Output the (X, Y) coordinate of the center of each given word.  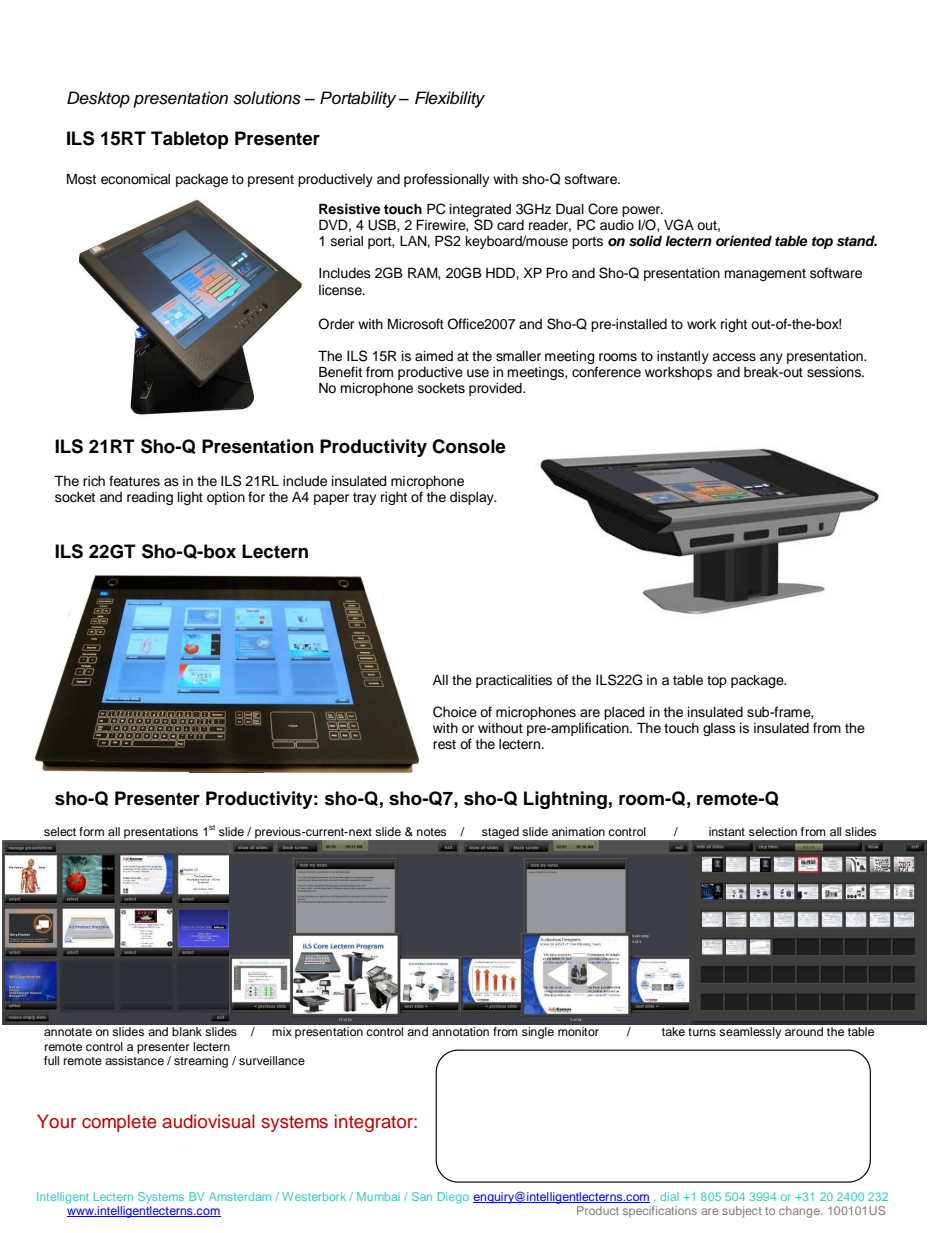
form (91, 831)
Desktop (98, 99)
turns (702, 1032)
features (134, 481)
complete (119, 1123)
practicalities (514, 681)
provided (496, 389)
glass (719, 729)
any (771, 358)
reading (150, 498)
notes (431, 832)
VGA (679, 225)
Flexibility (450, 99)
